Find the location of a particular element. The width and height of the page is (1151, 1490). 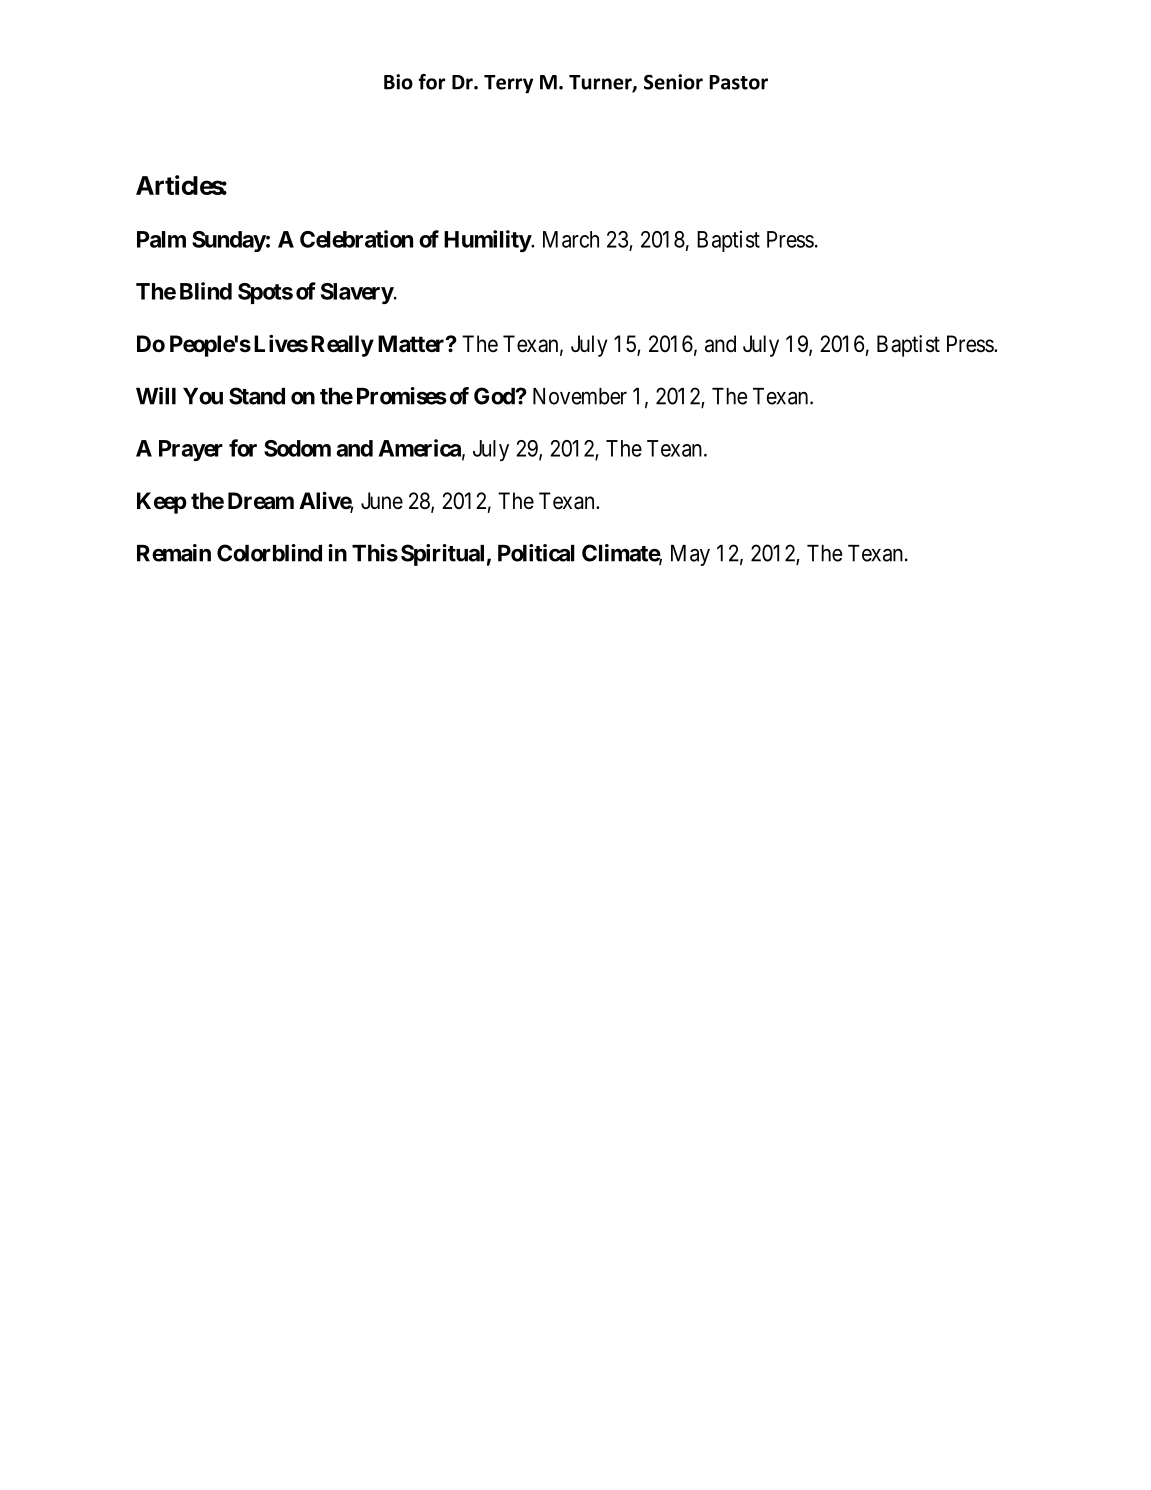

Terry is located at coordinates (508, 84).
